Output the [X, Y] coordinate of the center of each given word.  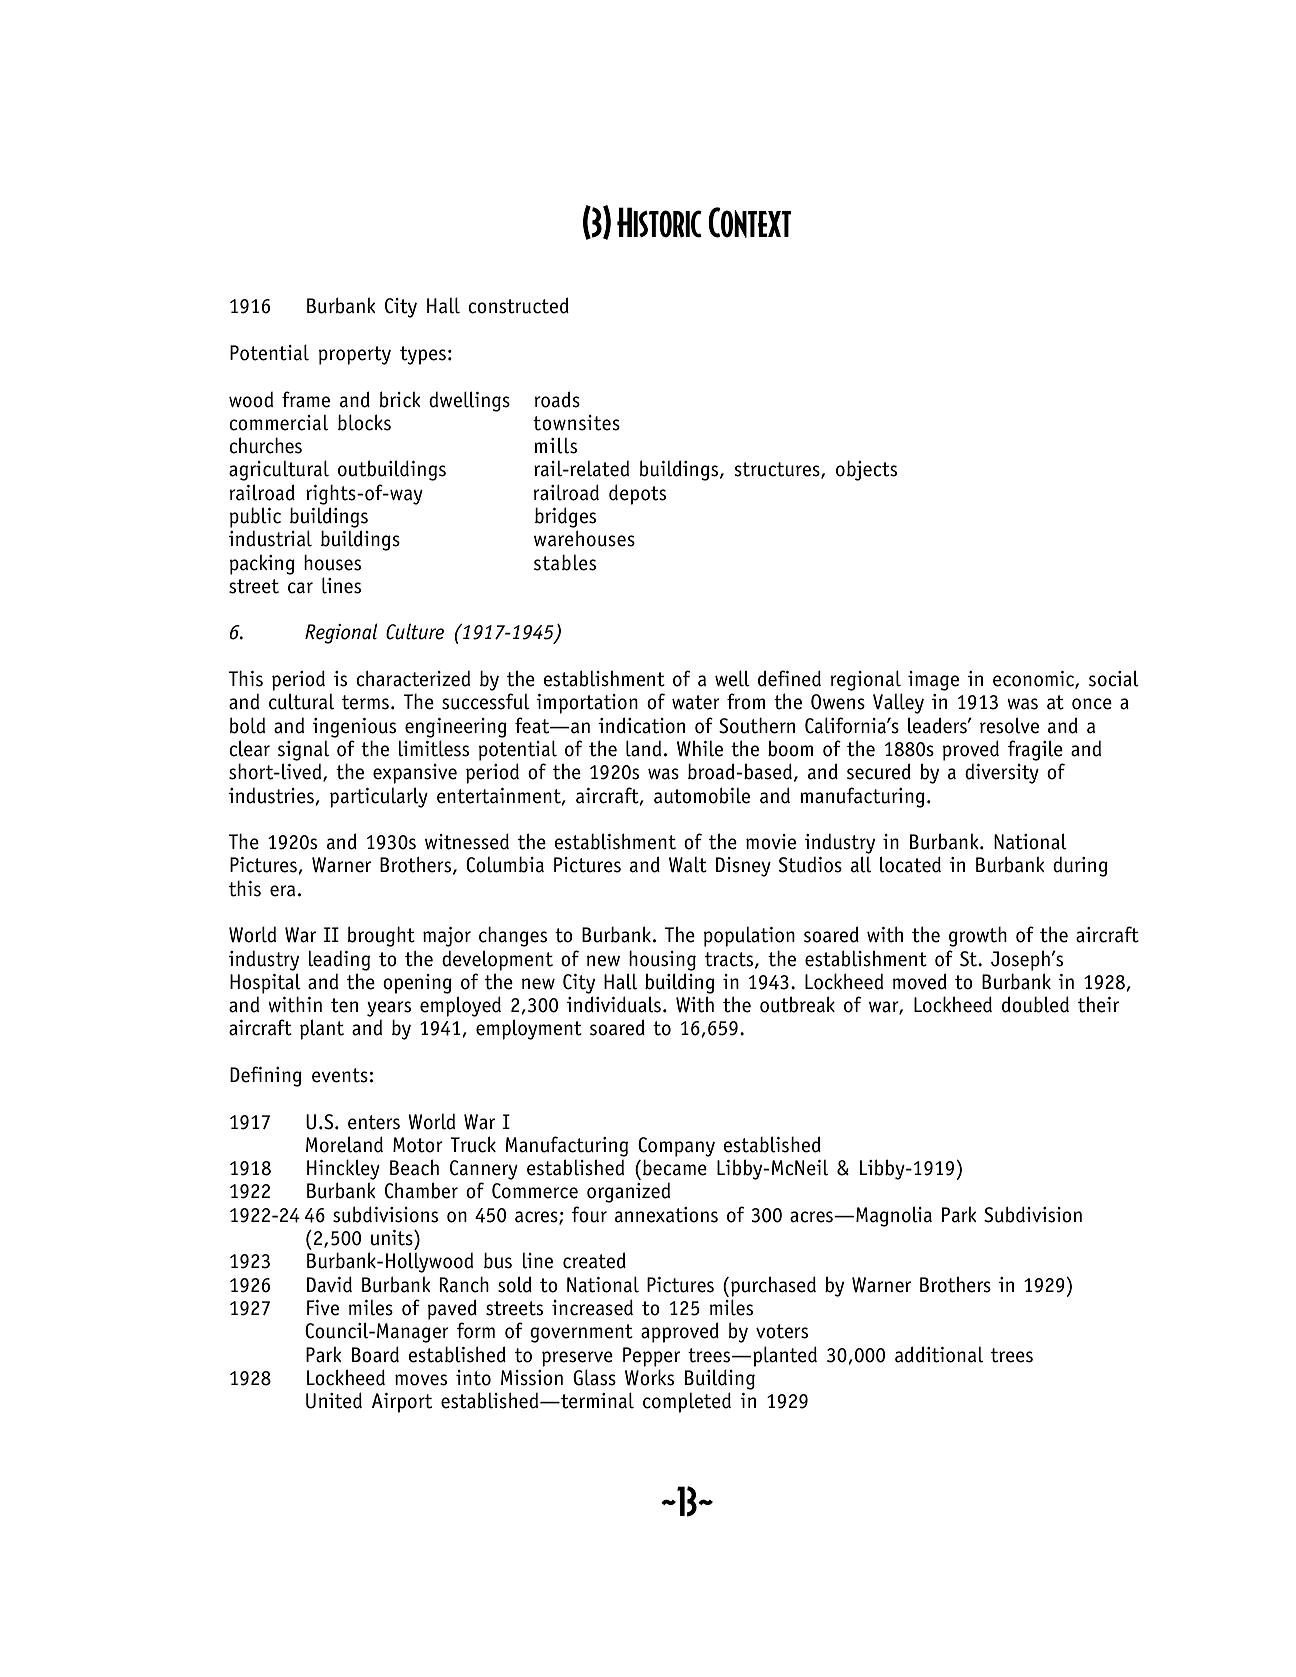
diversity [1002, 774]
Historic [659, 222]
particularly [379, 797]
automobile [702, 795]
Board [375, 1354]
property [355, 355]
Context [749, 222]
